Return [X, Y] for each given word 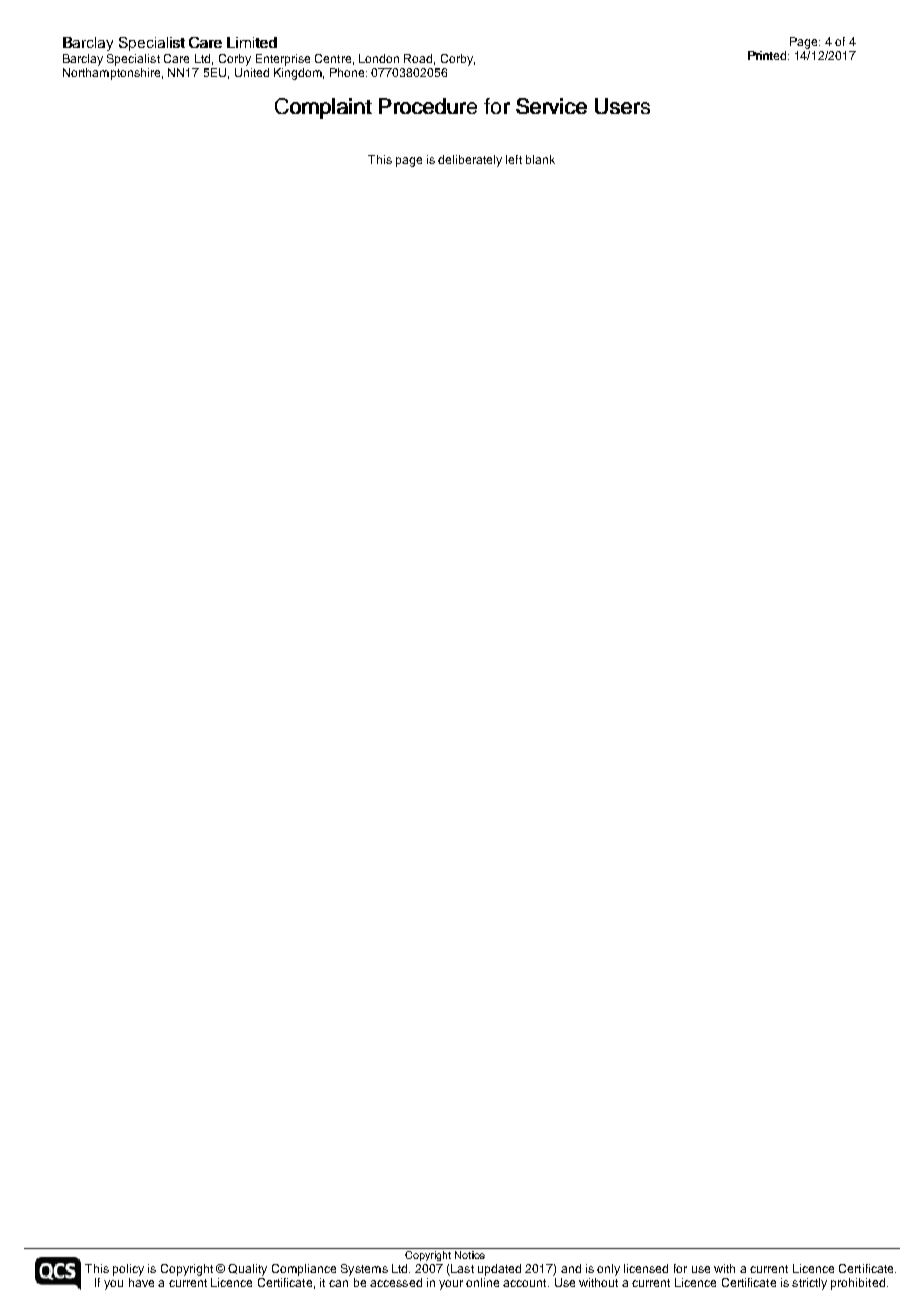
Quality [247, 1270]
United [252, 71]
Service [551, 106]
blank [540, 159]
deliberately [470, 161]
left [514, 159]
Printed [767, 55]
